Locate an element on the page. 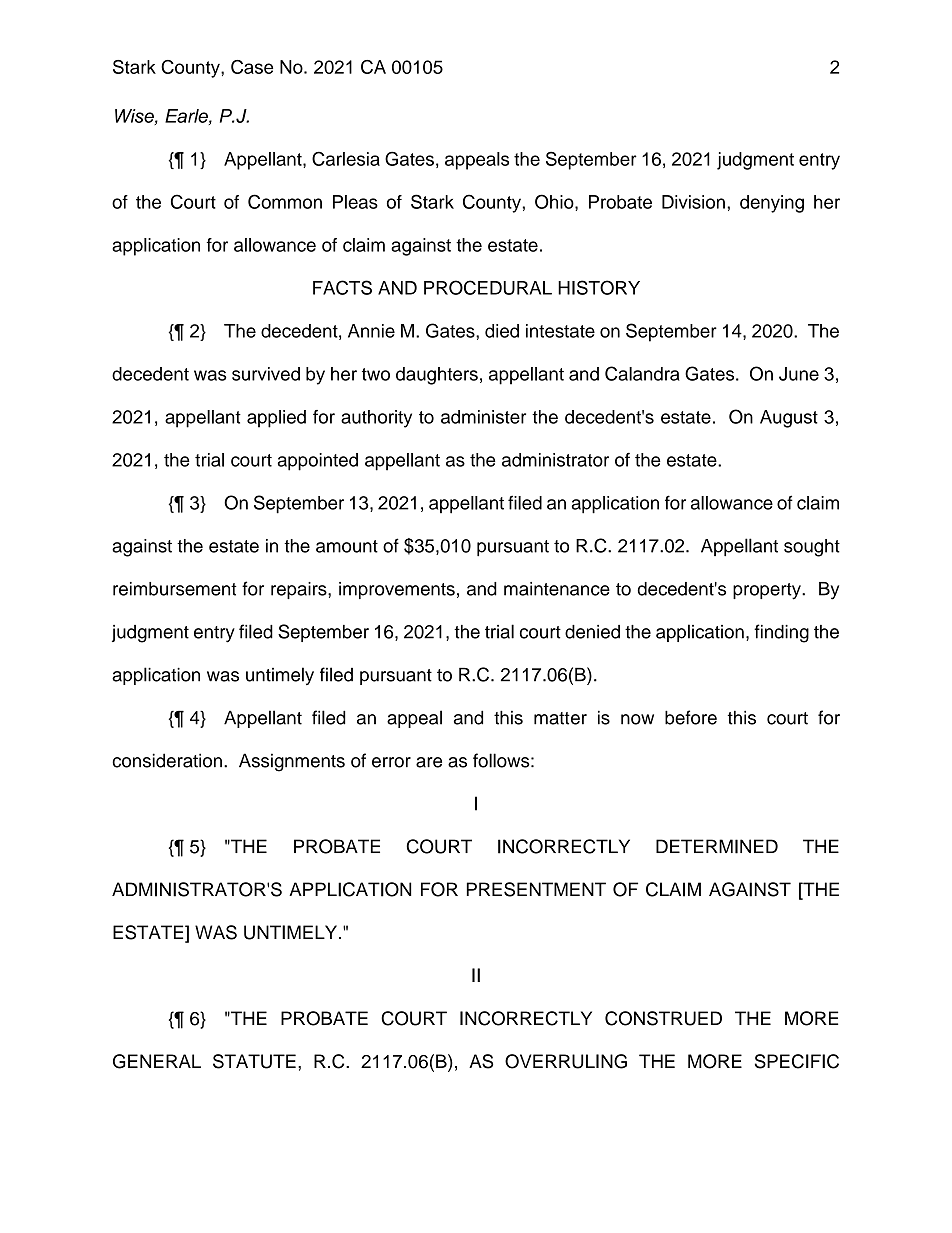 The width and height of the image is (952, 1233). OVERRULING is located at coordinates (566, 1061).
